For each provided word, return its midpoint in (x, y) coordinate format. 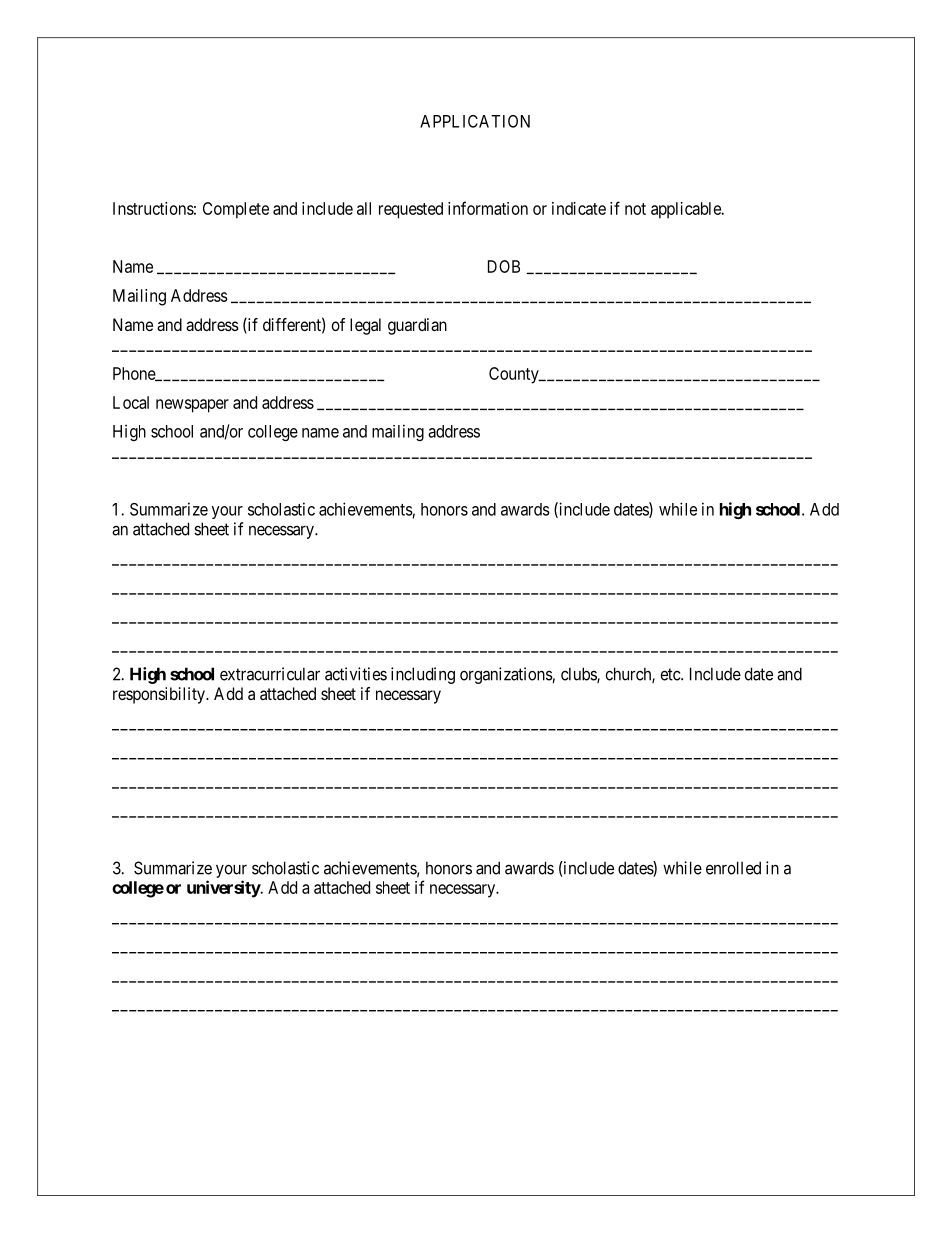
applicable (687, 210)
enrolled (733, 868)
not (635, 209)
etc (671, 674)
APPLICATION (475, 121)
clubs (579, 675)
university (224, 889)
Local (131, 402)
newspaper (192, 406)
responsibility (160, 695)
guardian (417, 326)
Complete (236, 210)
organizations (506, 675)
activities (356, 674)
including (423, 675)
